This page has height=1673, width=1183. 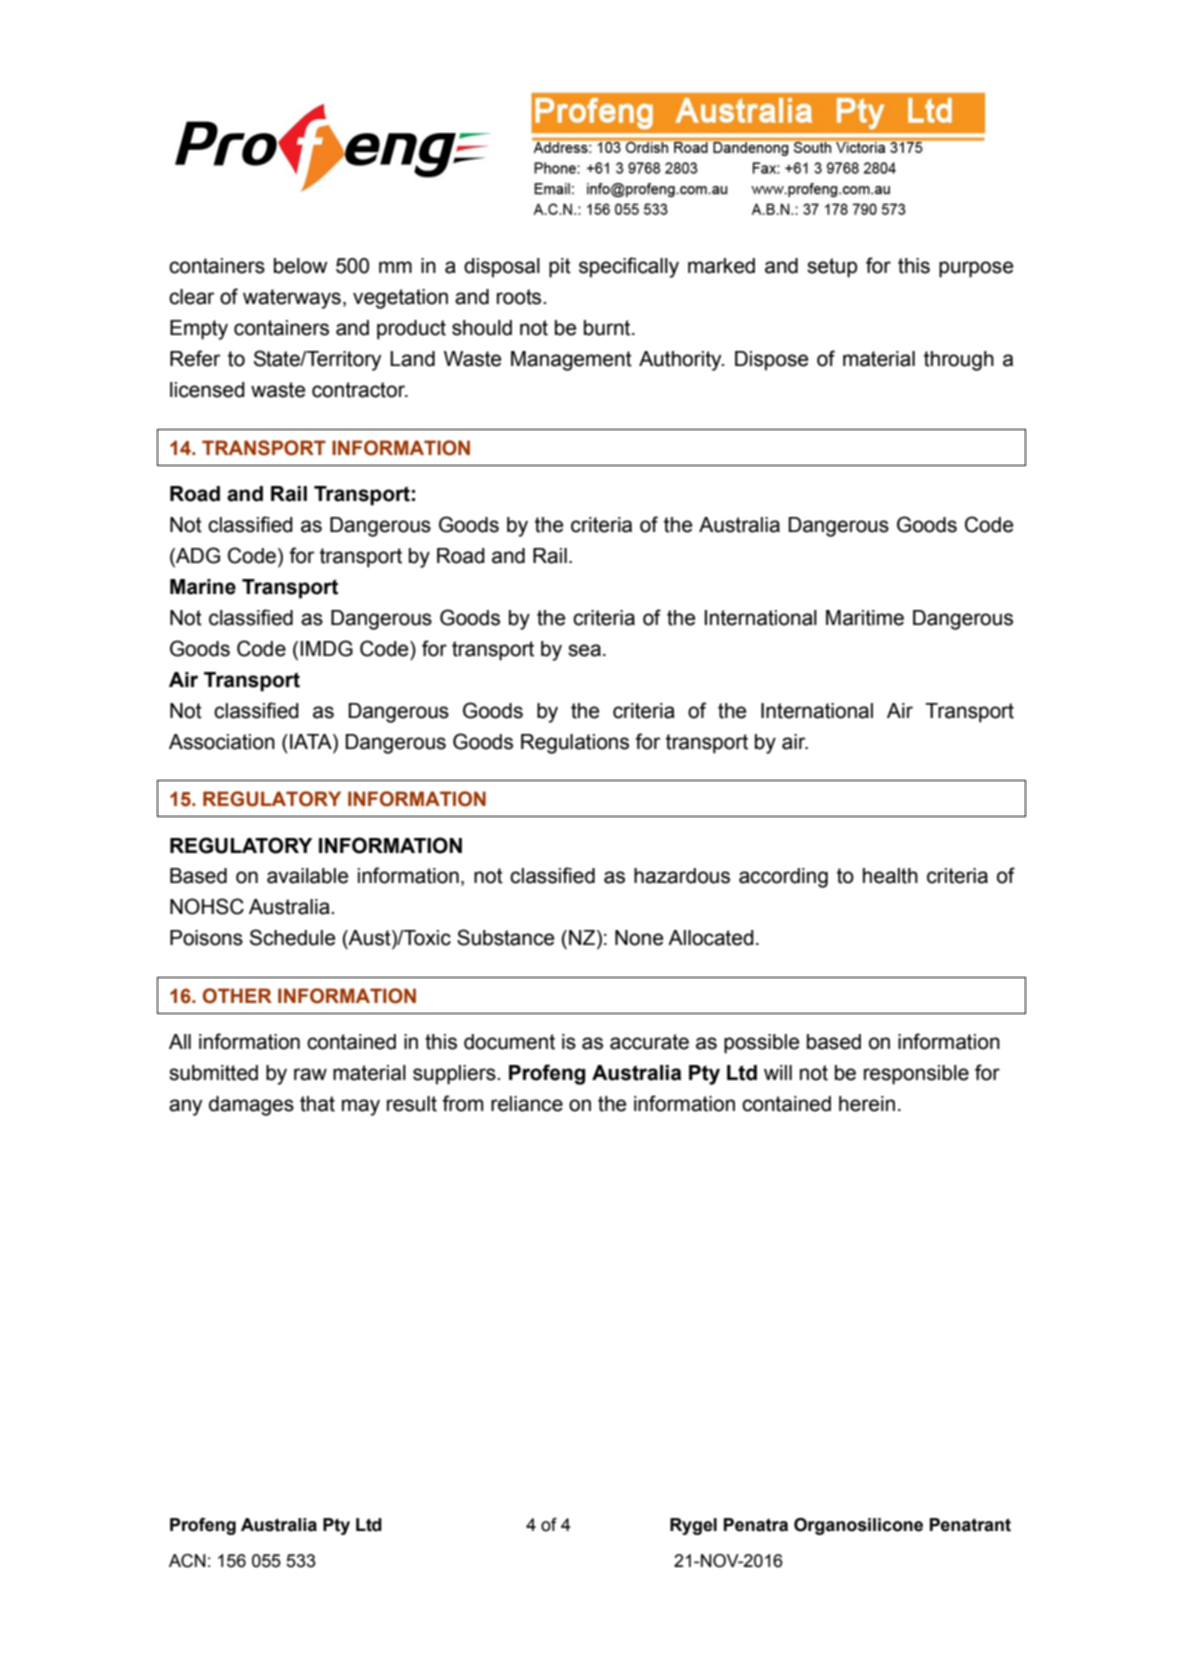 What do you see at coordinates (639, 938) in the page?
I see `None` at bounding box center [639, 938].
